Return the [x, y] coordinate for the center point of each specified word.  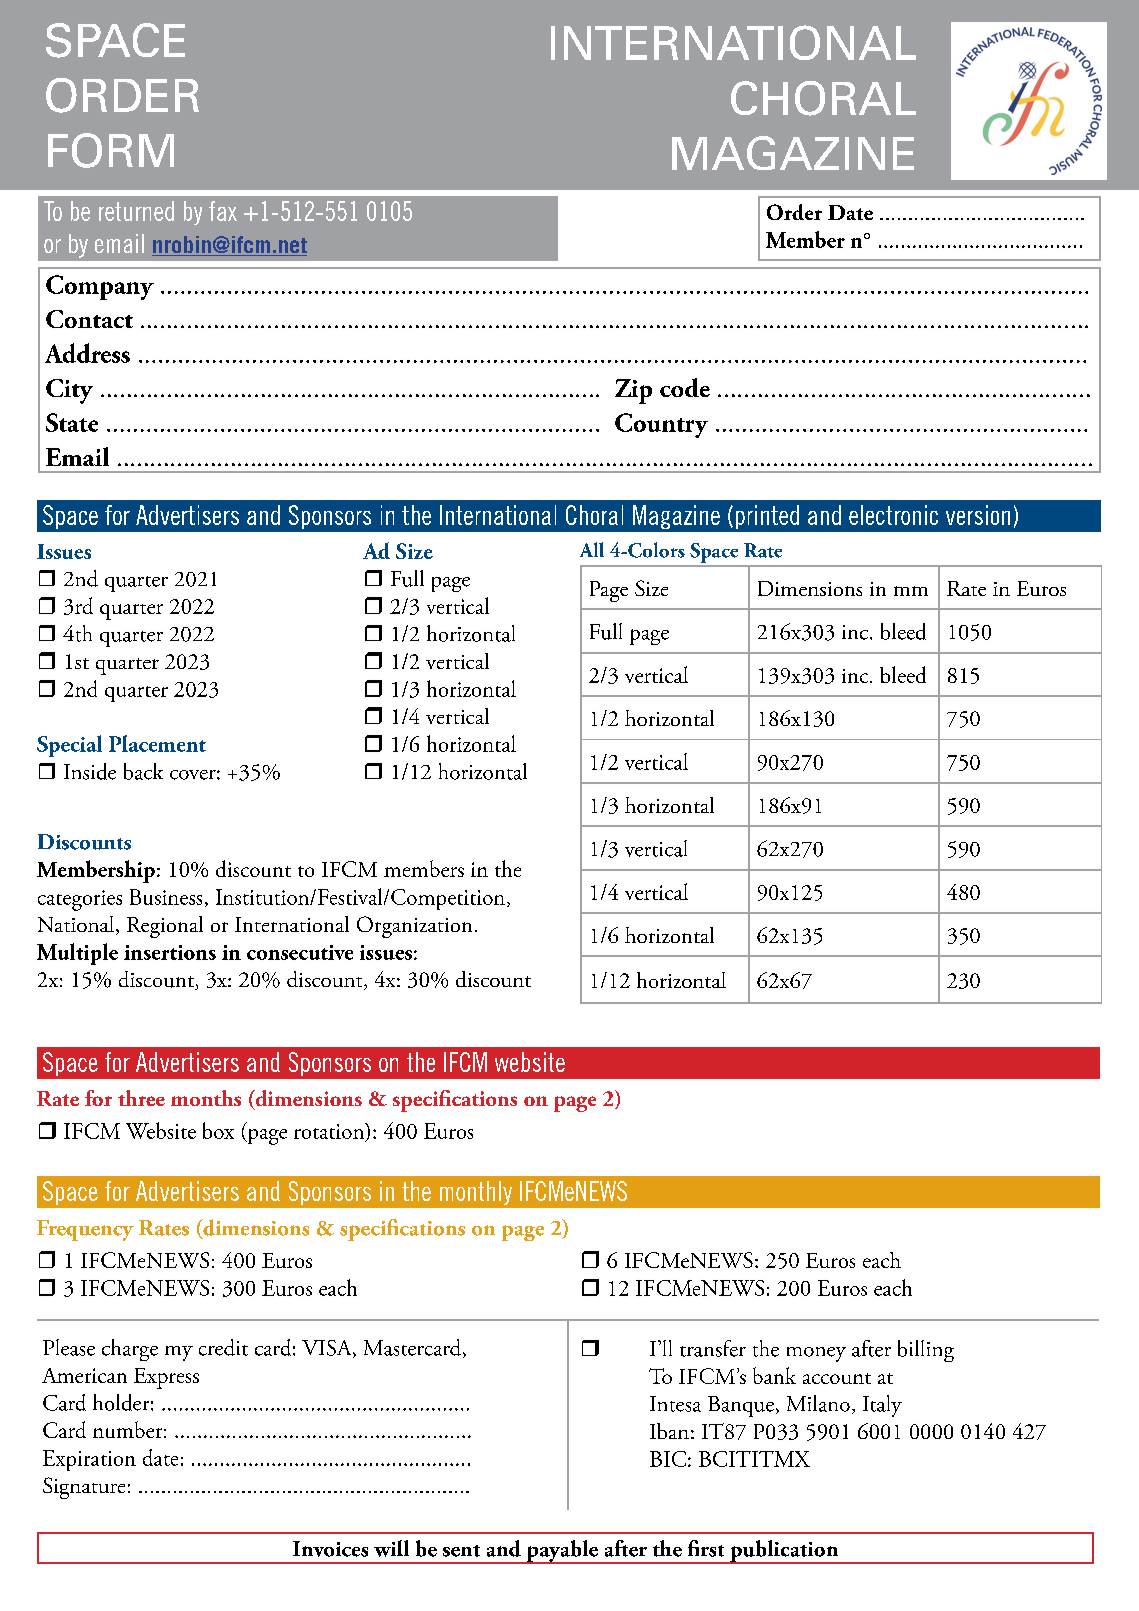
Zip [633, 391]
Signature [84, 1488]
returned [136, 211]
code [685, 387]
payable [562, 1552]
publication [784, 1552]
